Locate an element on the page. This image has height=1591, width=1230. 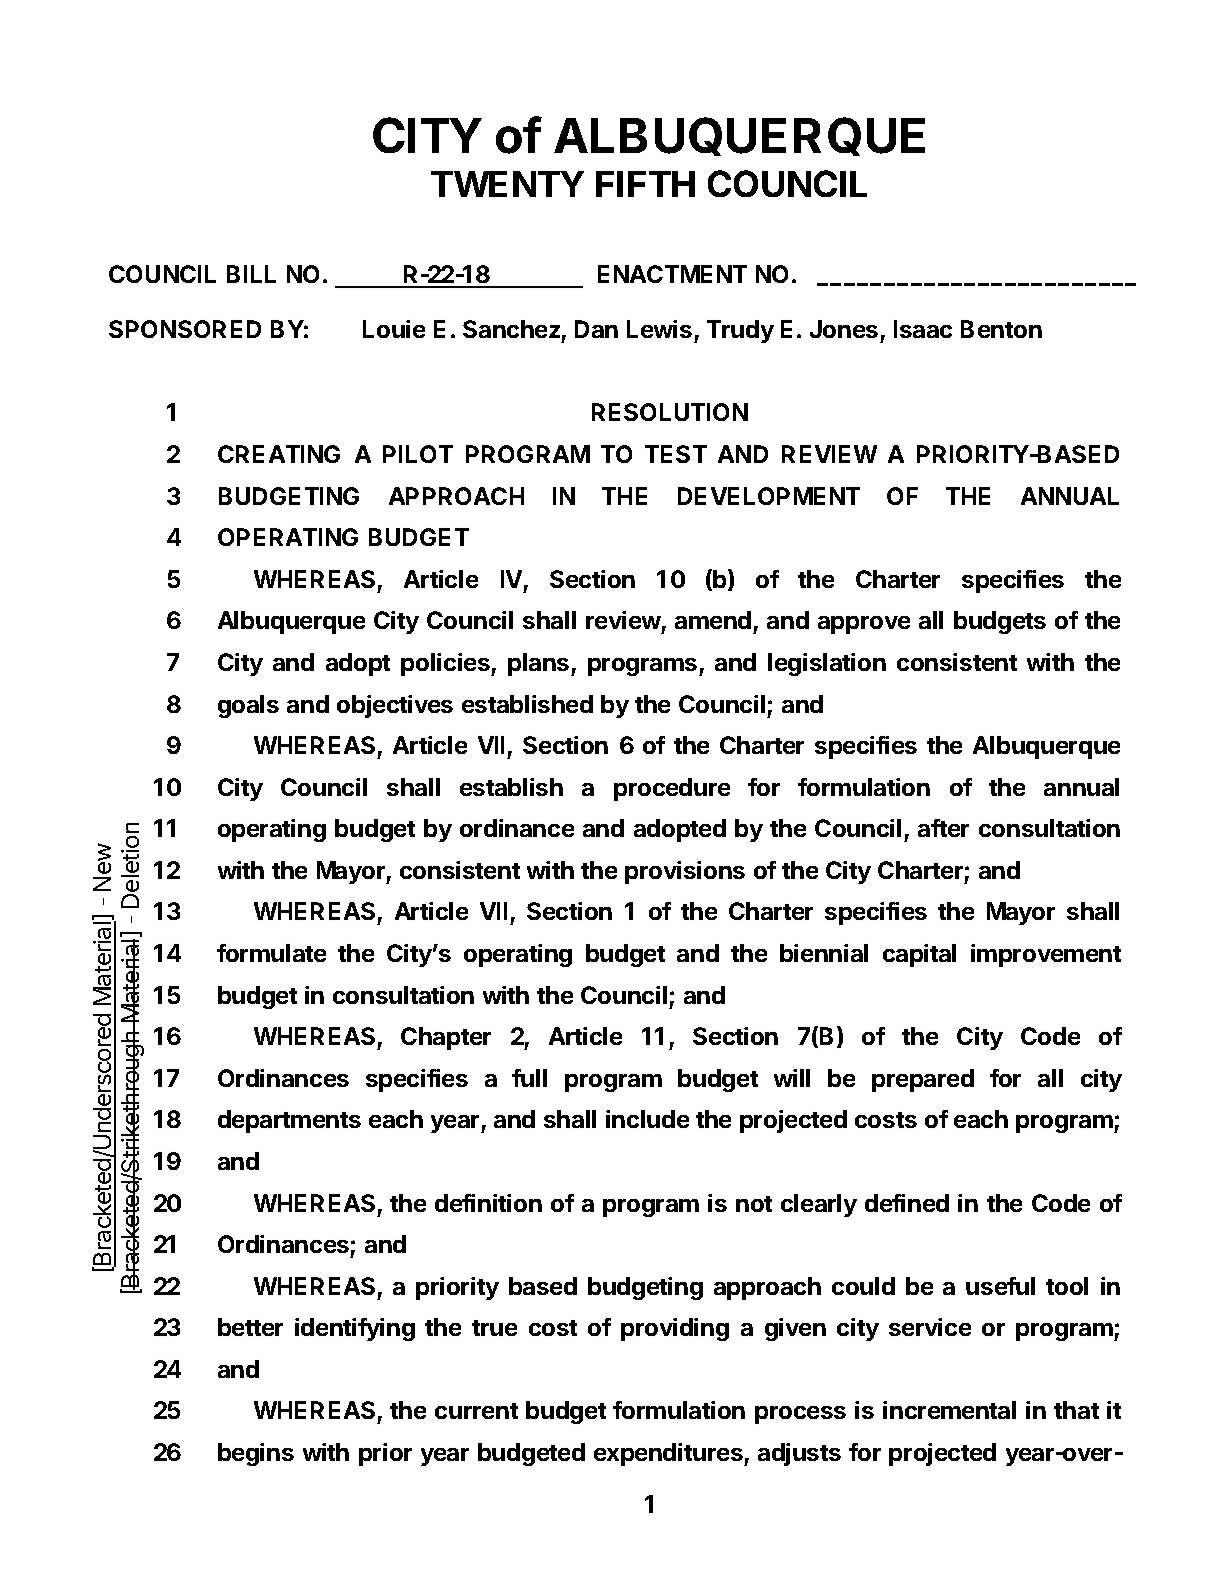
capital is located at coordinates (919, 955).
